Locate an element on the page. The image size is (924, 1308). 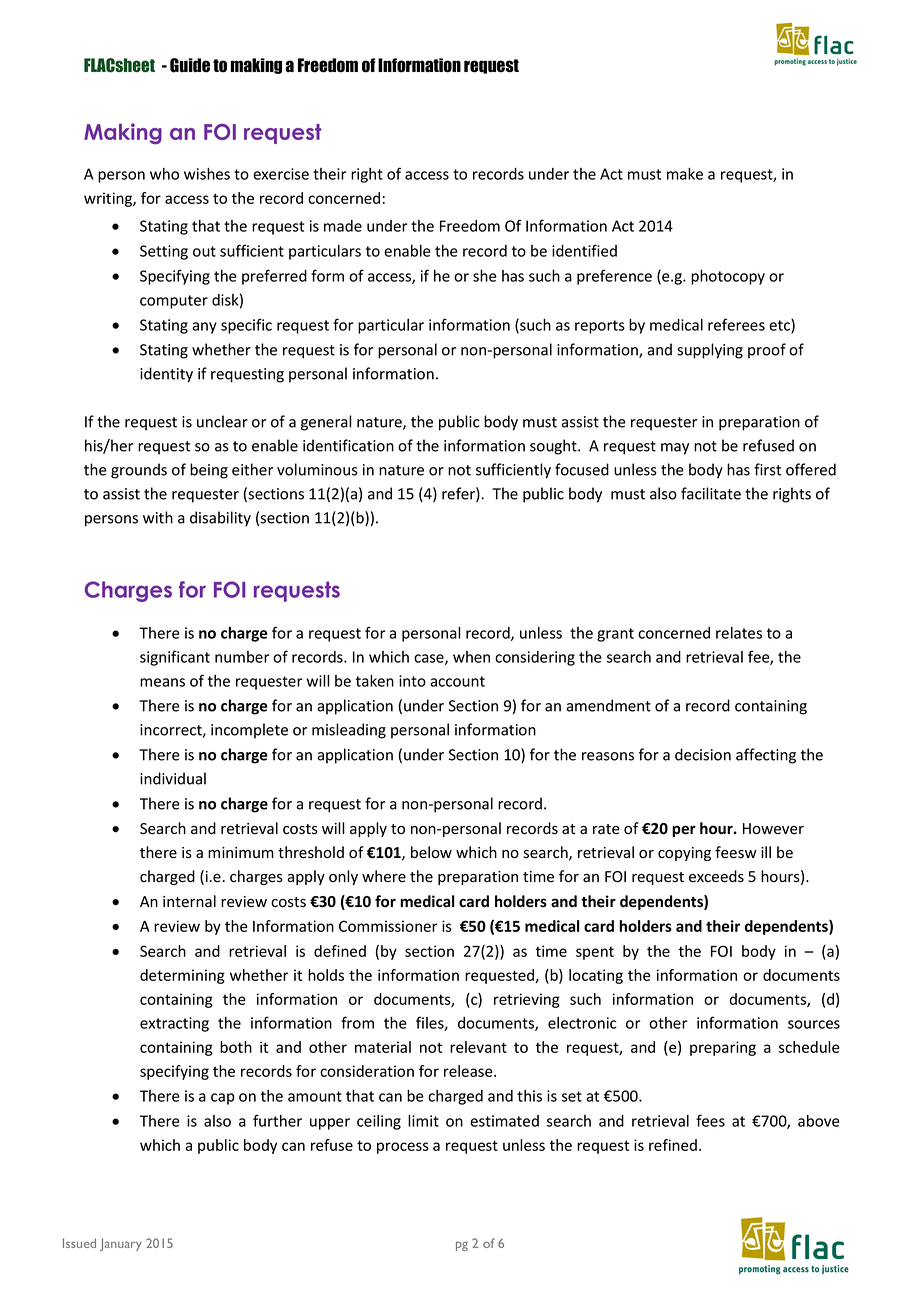
below is located at coordinates (431, 852).
